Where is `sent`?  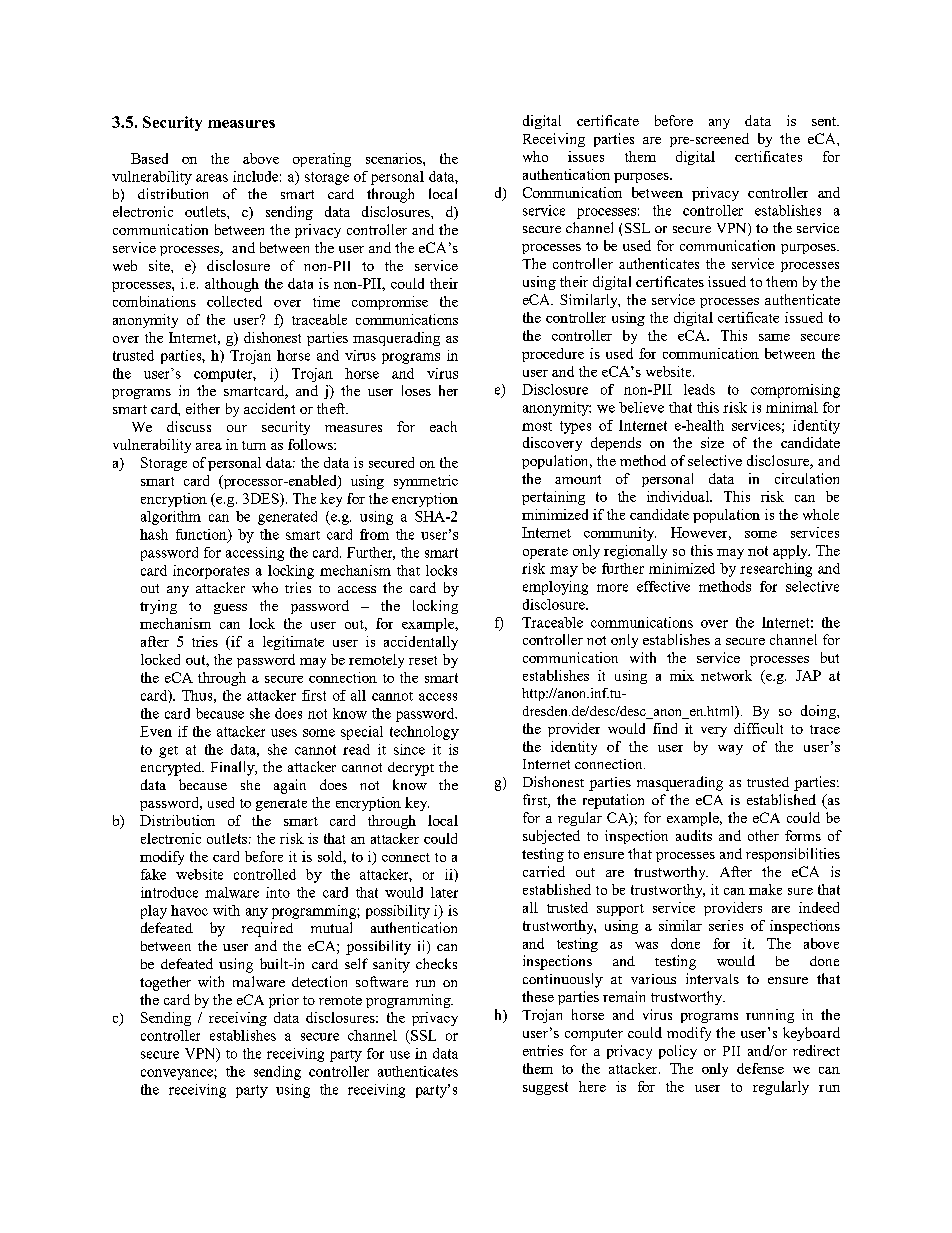
sent is located at coordinates (825, 121).
